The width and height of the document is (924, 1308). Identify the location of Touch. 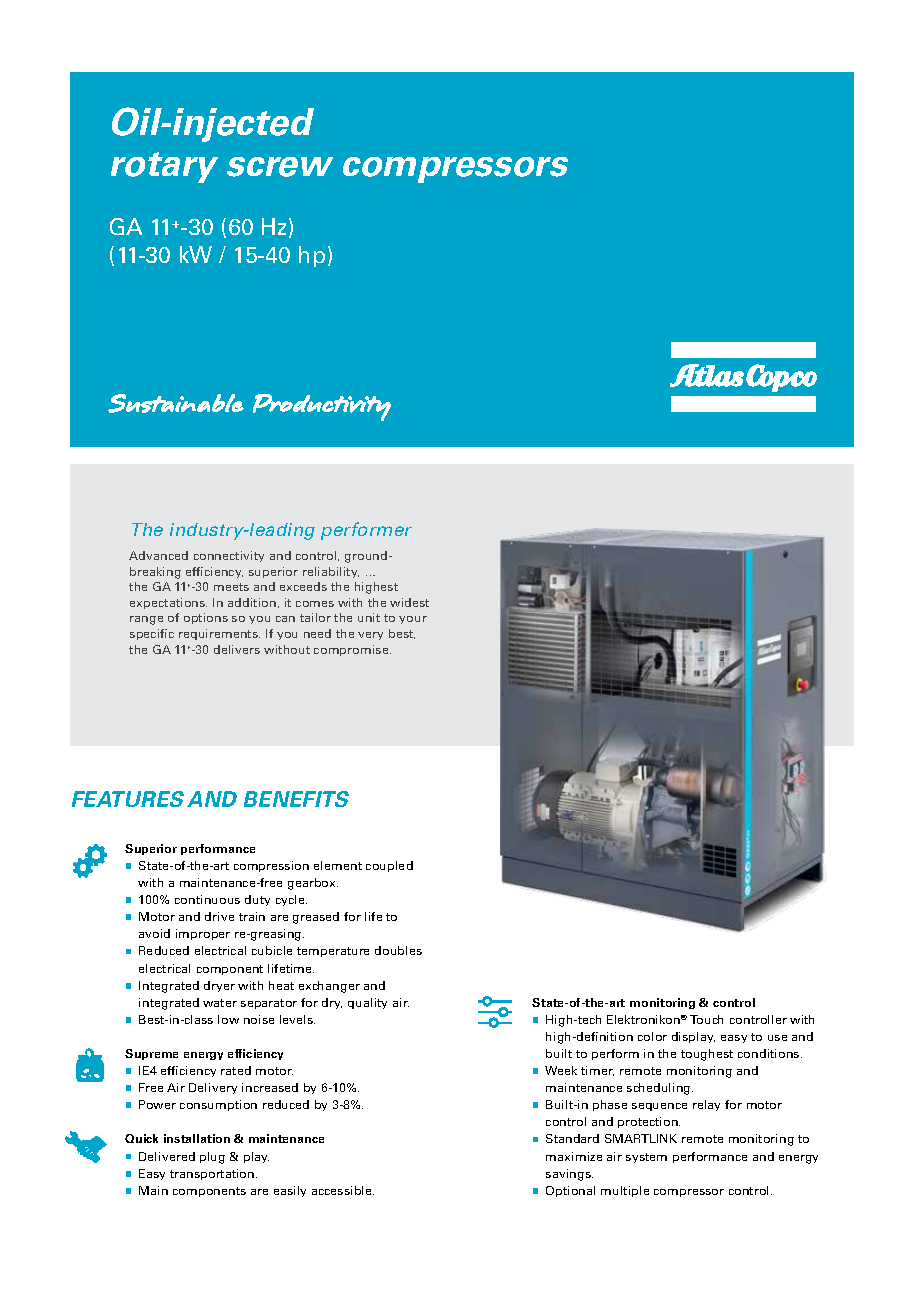
(706, 1019).
